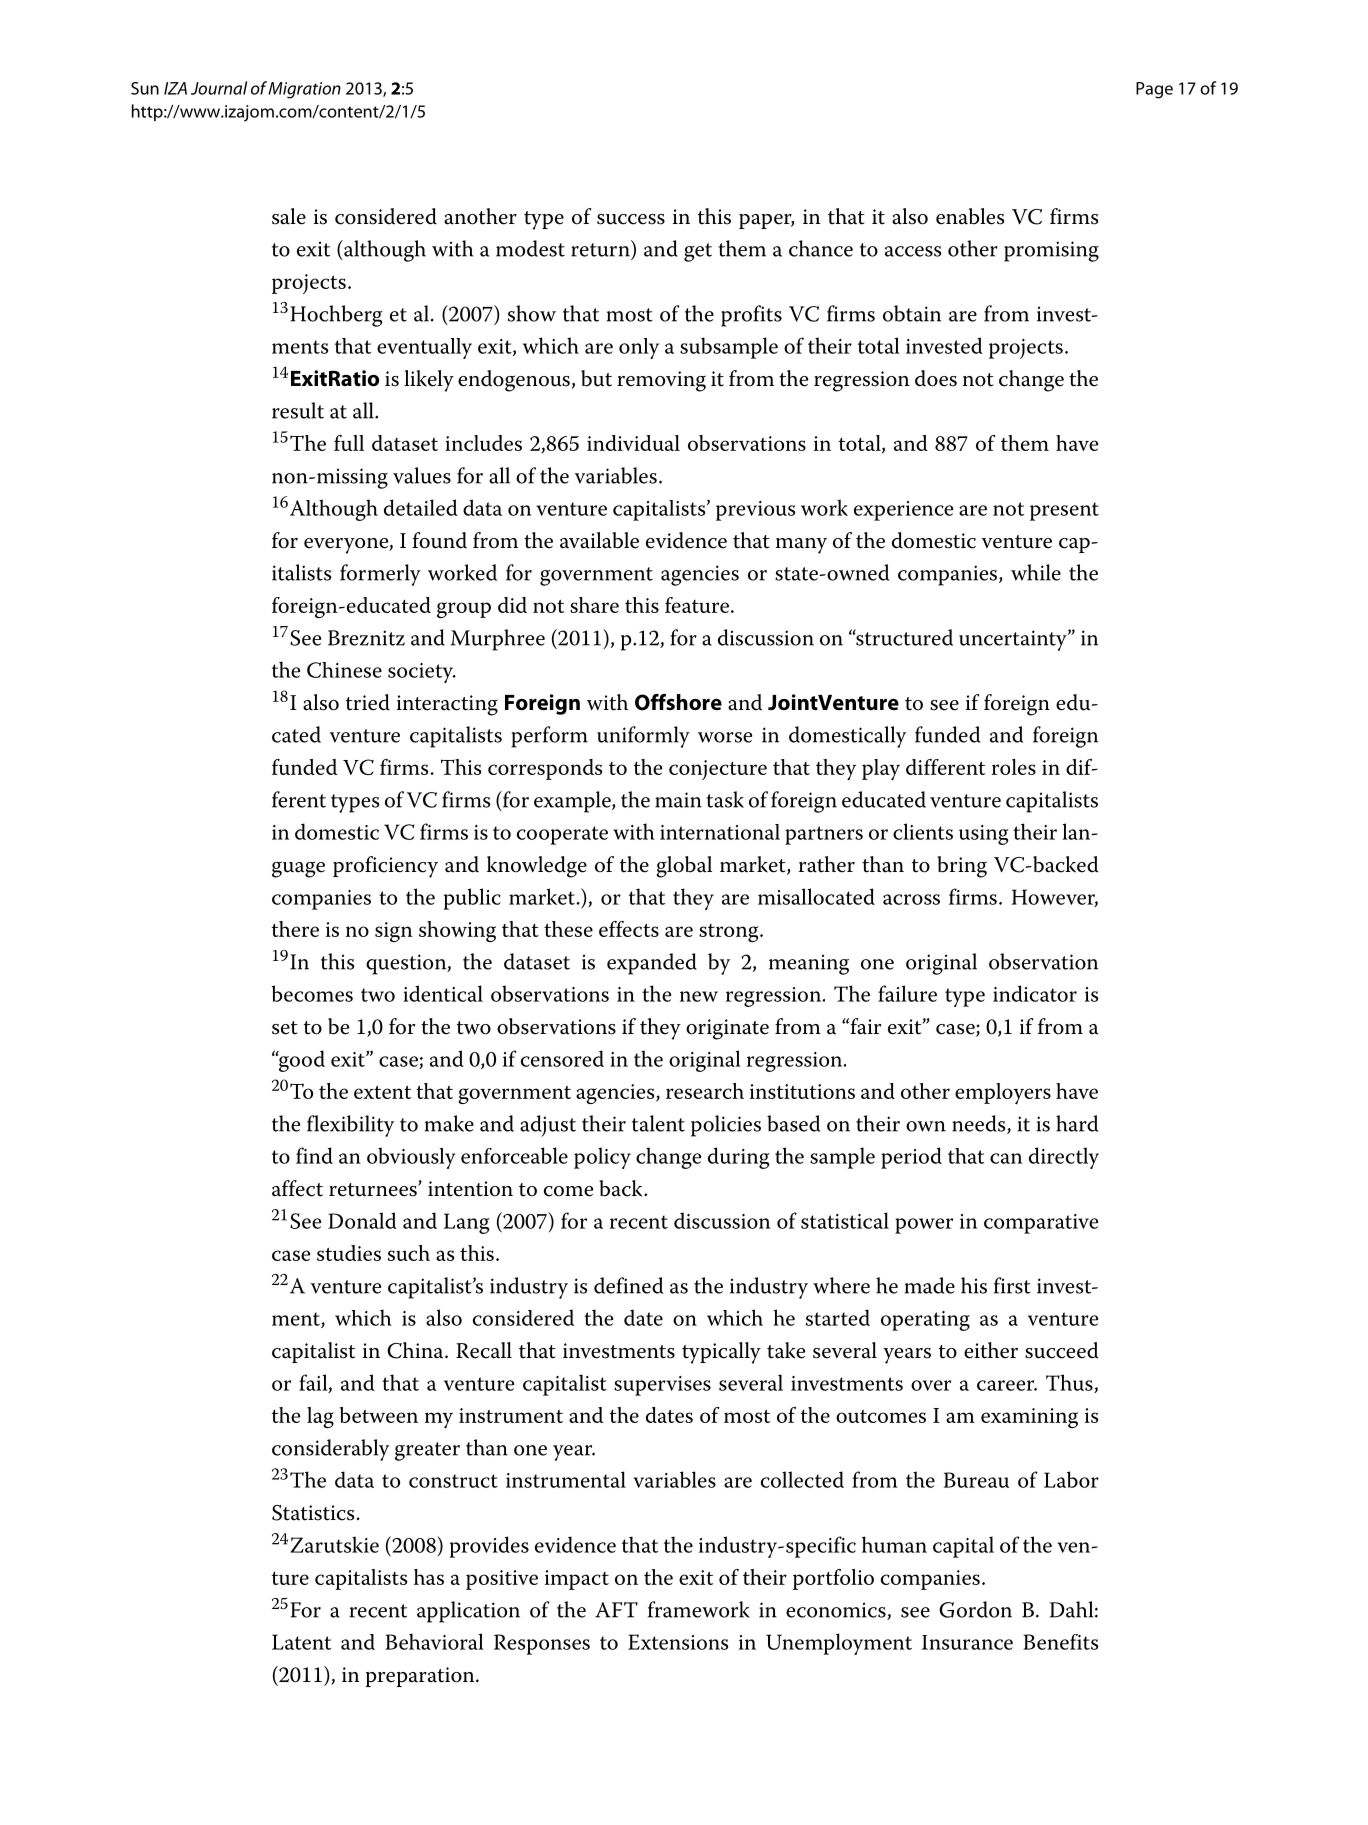  I want to click on global, so click(684, 867).
